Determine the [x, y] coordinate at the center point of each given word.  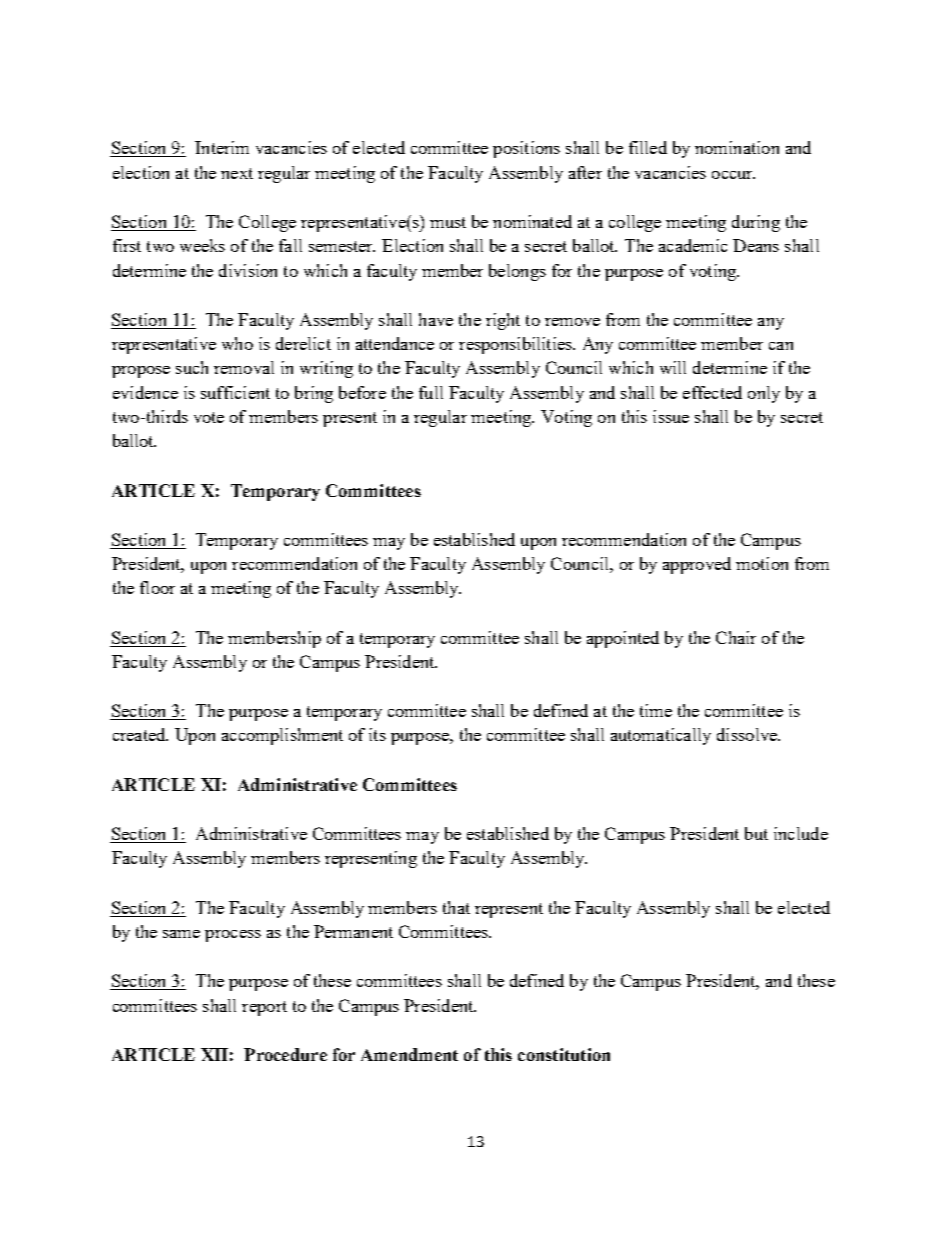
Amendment [409, 1054]
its [377, 734]
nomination [737, 147]
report [264, 1008]
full [431, 392]
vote [209, 417]
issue [671, 416]
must [448, 222]
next [237, 173]
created [140, 734]
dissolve [748, 734]
